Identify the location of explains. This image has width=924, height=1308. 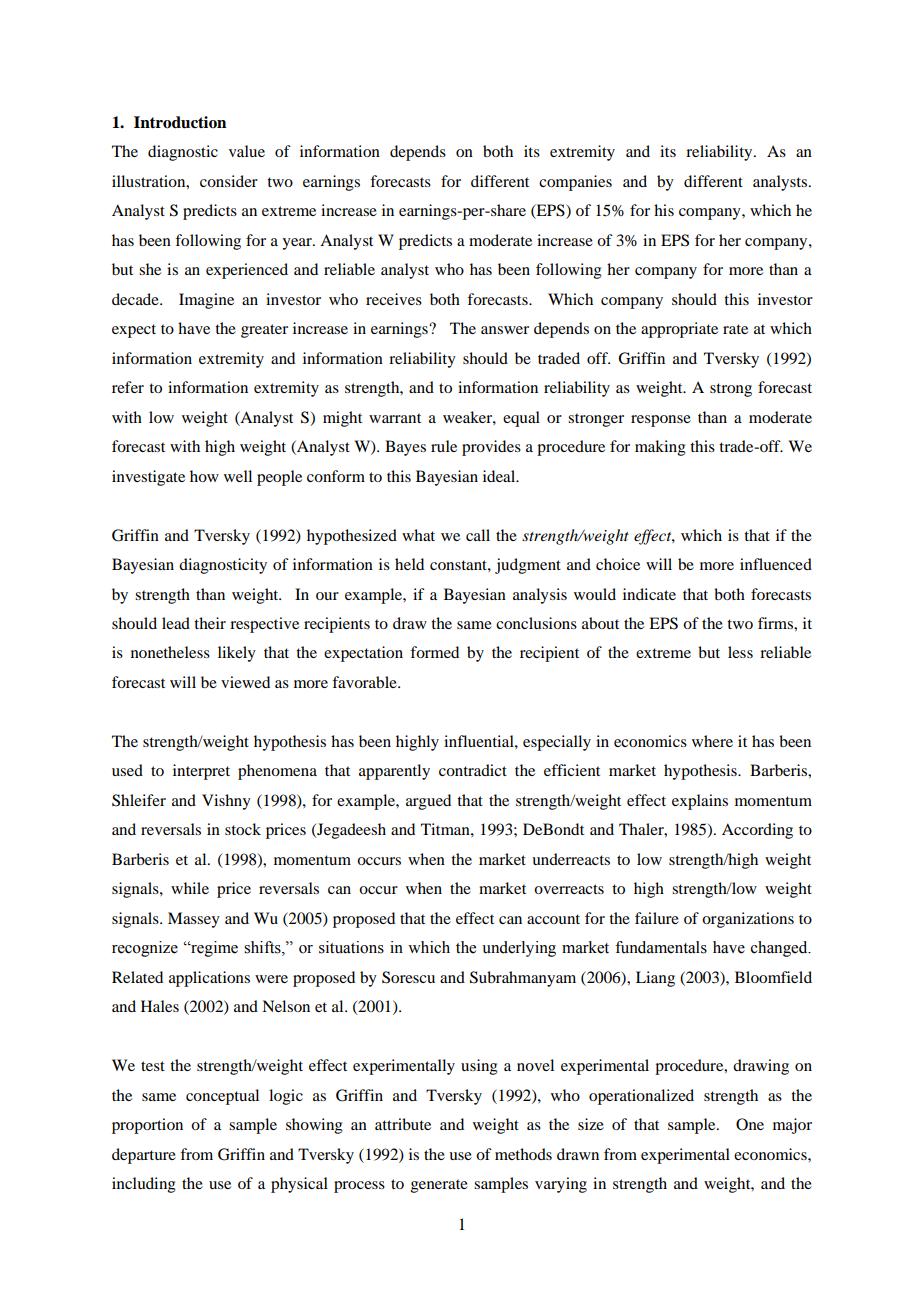
(700, 802).
